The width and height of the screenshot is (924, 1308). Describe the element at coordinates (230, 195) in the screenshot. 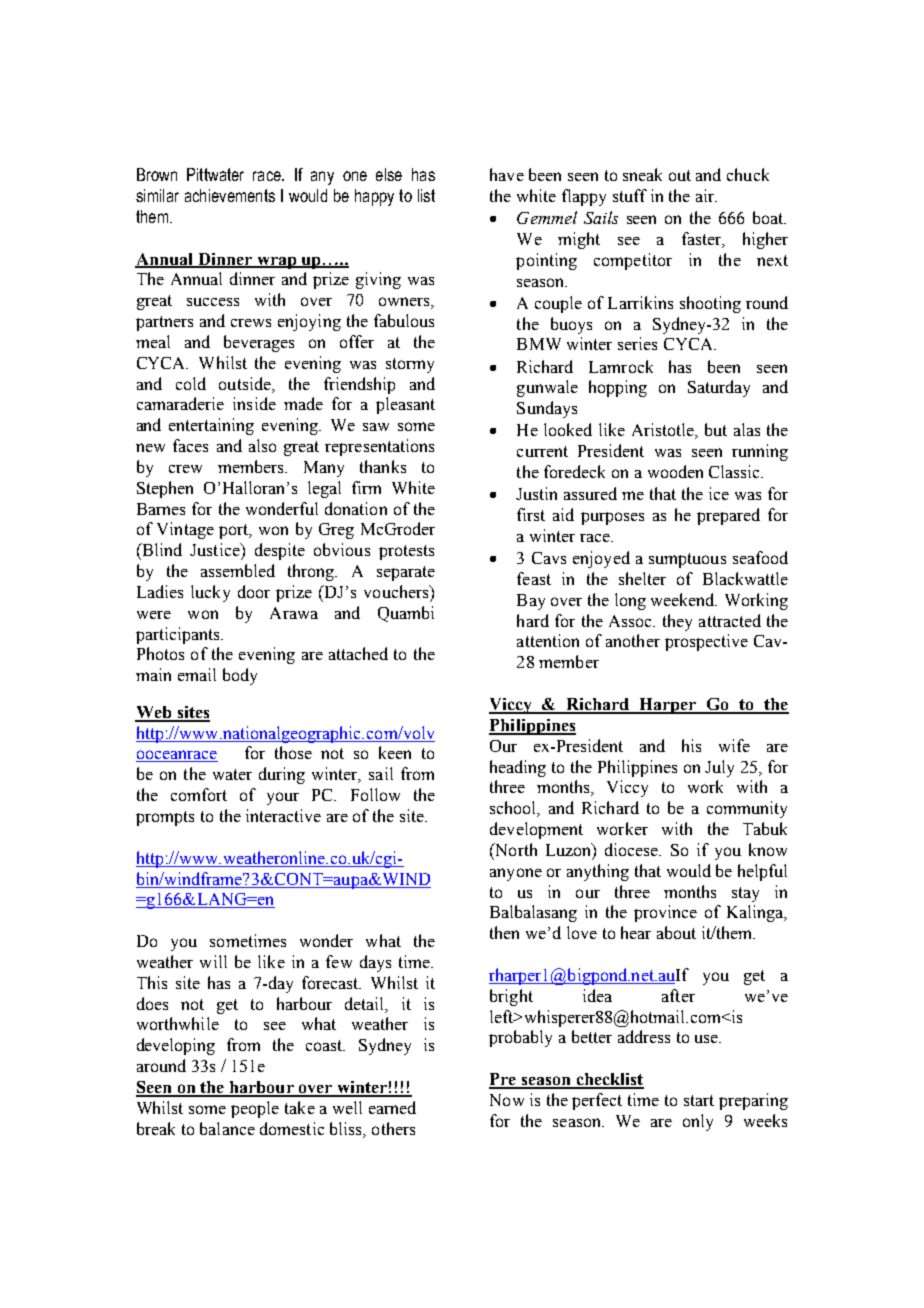

I see `achievements` at that location.
